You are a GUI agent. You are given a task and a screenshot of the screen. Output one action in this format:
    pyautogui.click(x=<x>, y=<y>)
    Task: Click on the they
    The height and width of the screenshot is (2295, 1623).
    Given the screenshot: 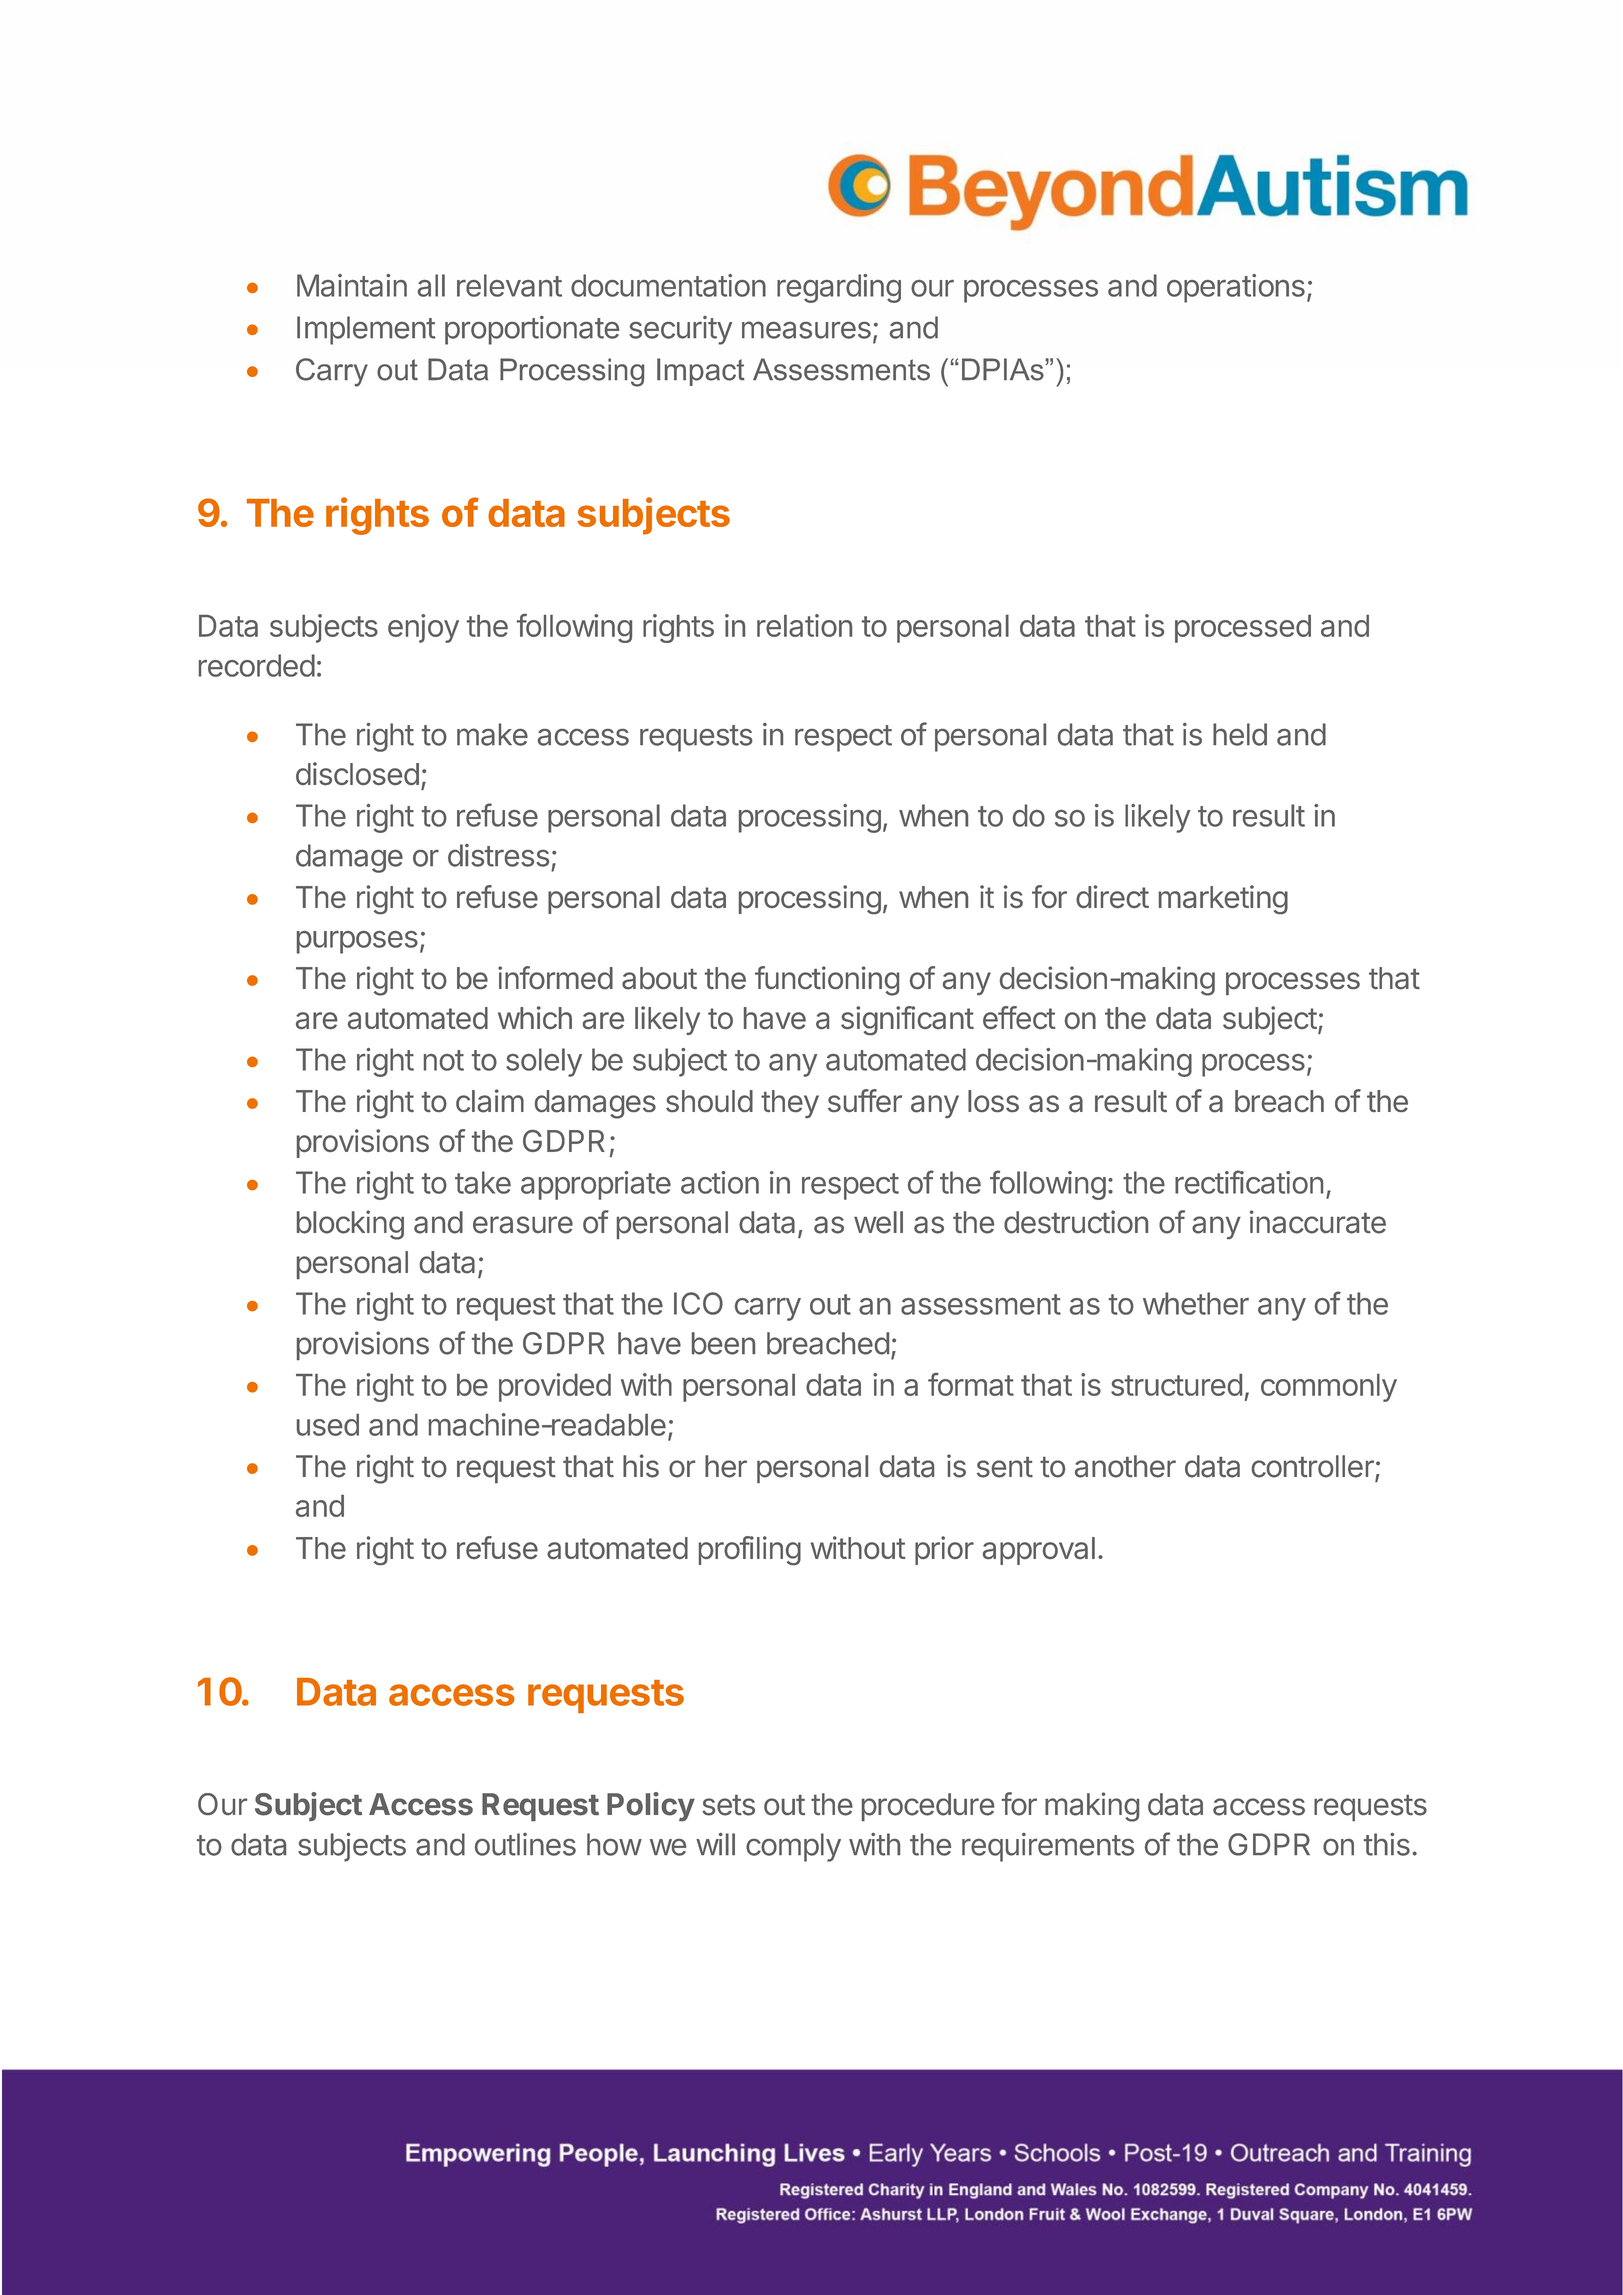 What is the action you would take?
    pyautogui.click(x=790, y=1104)
